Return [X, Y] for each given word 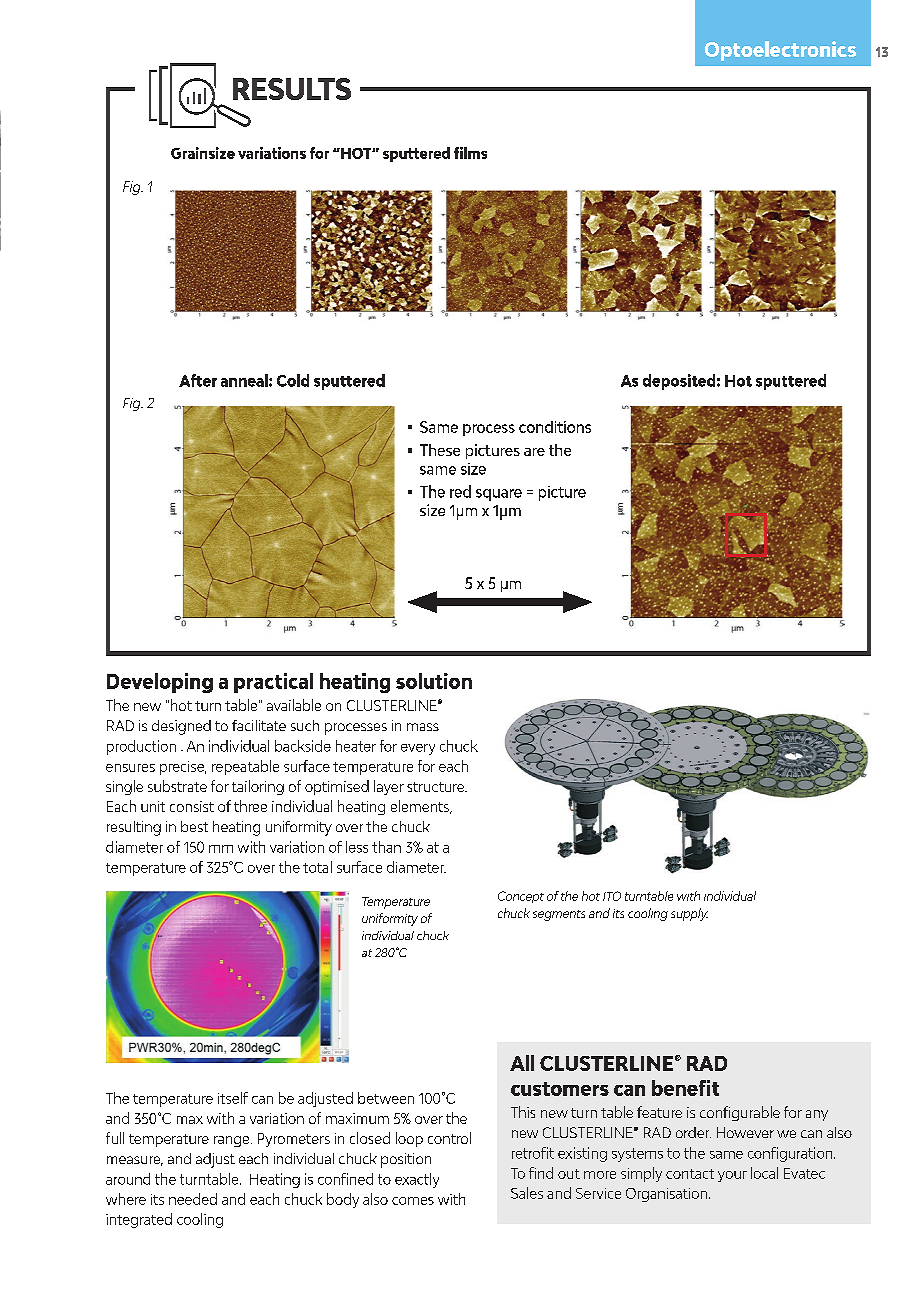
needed [193, 1199]
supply [689, 914]
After [198, 380]
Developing [160, 683]
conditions [555, 427]
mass [423, 727]
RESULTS [292, 89]
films [470, 153]
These [440, 450]
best [194, 826]
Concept [521, 897]
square [499, 495]
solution [434, 681]
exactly [417, 1180]
